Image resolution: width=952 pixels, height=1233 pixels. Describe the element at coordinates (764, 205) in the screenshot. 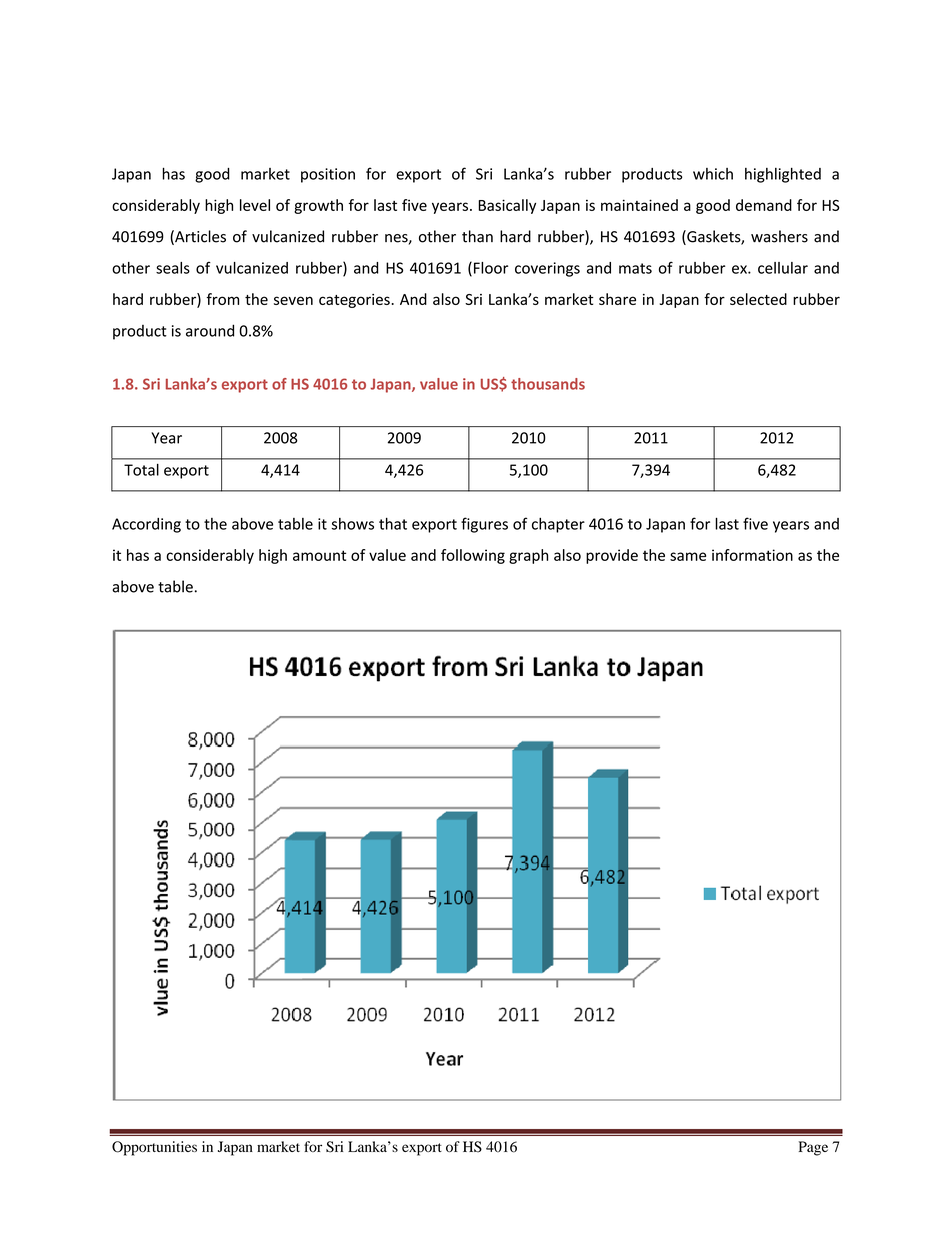

I see `demand` at that location.
